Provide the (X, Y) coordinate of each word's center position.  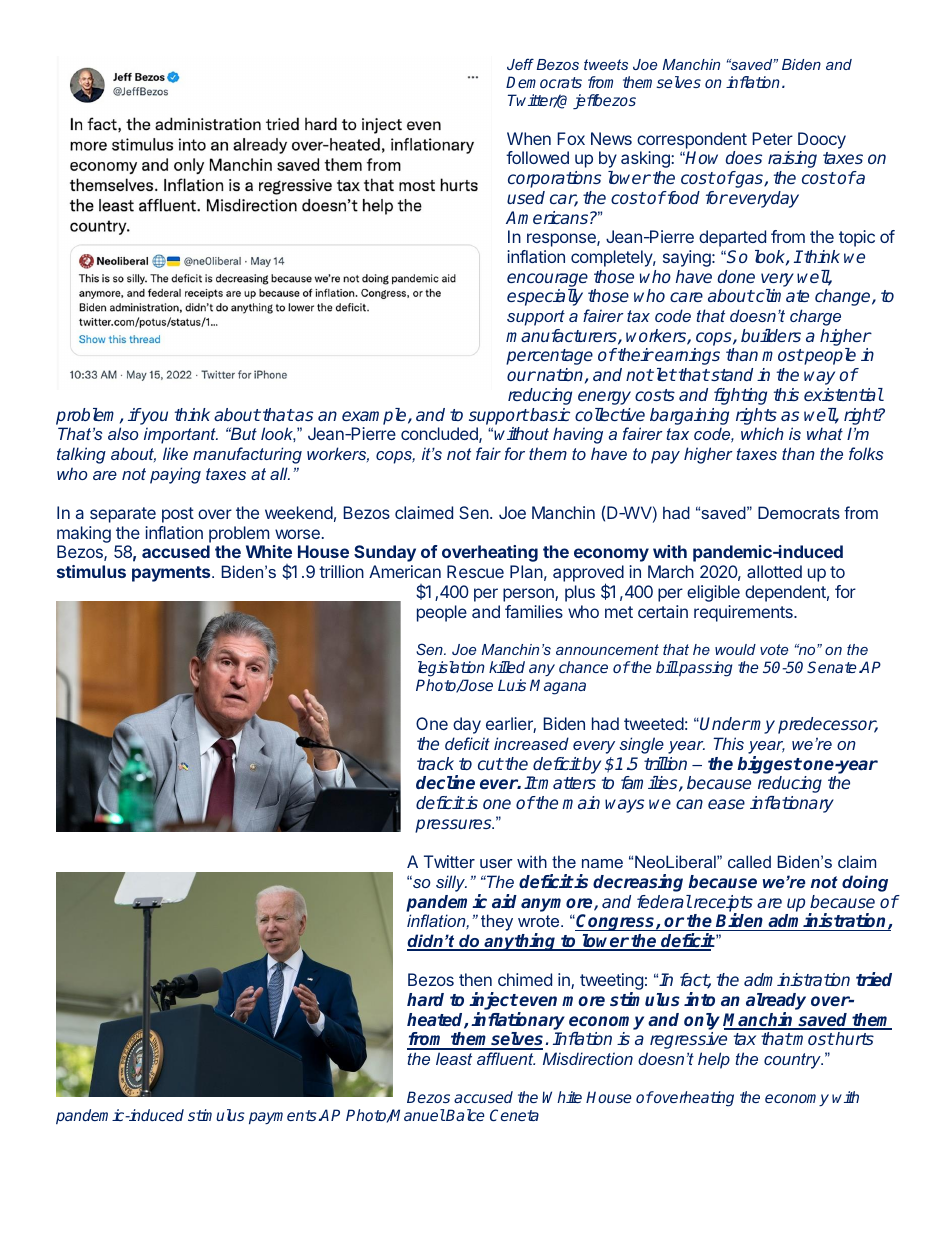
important (181, 435)
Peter (772, 138)
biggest (769, 765)
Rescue (475, 571)
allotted (774, 571)
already (776, 1003)
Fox (571, 138)
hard (425, 999)
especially (545, 297)
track (435, 763)
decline (445, 782)
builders (771, 335)
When (529, 138)
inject (493, 1002)
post (178, 515)
